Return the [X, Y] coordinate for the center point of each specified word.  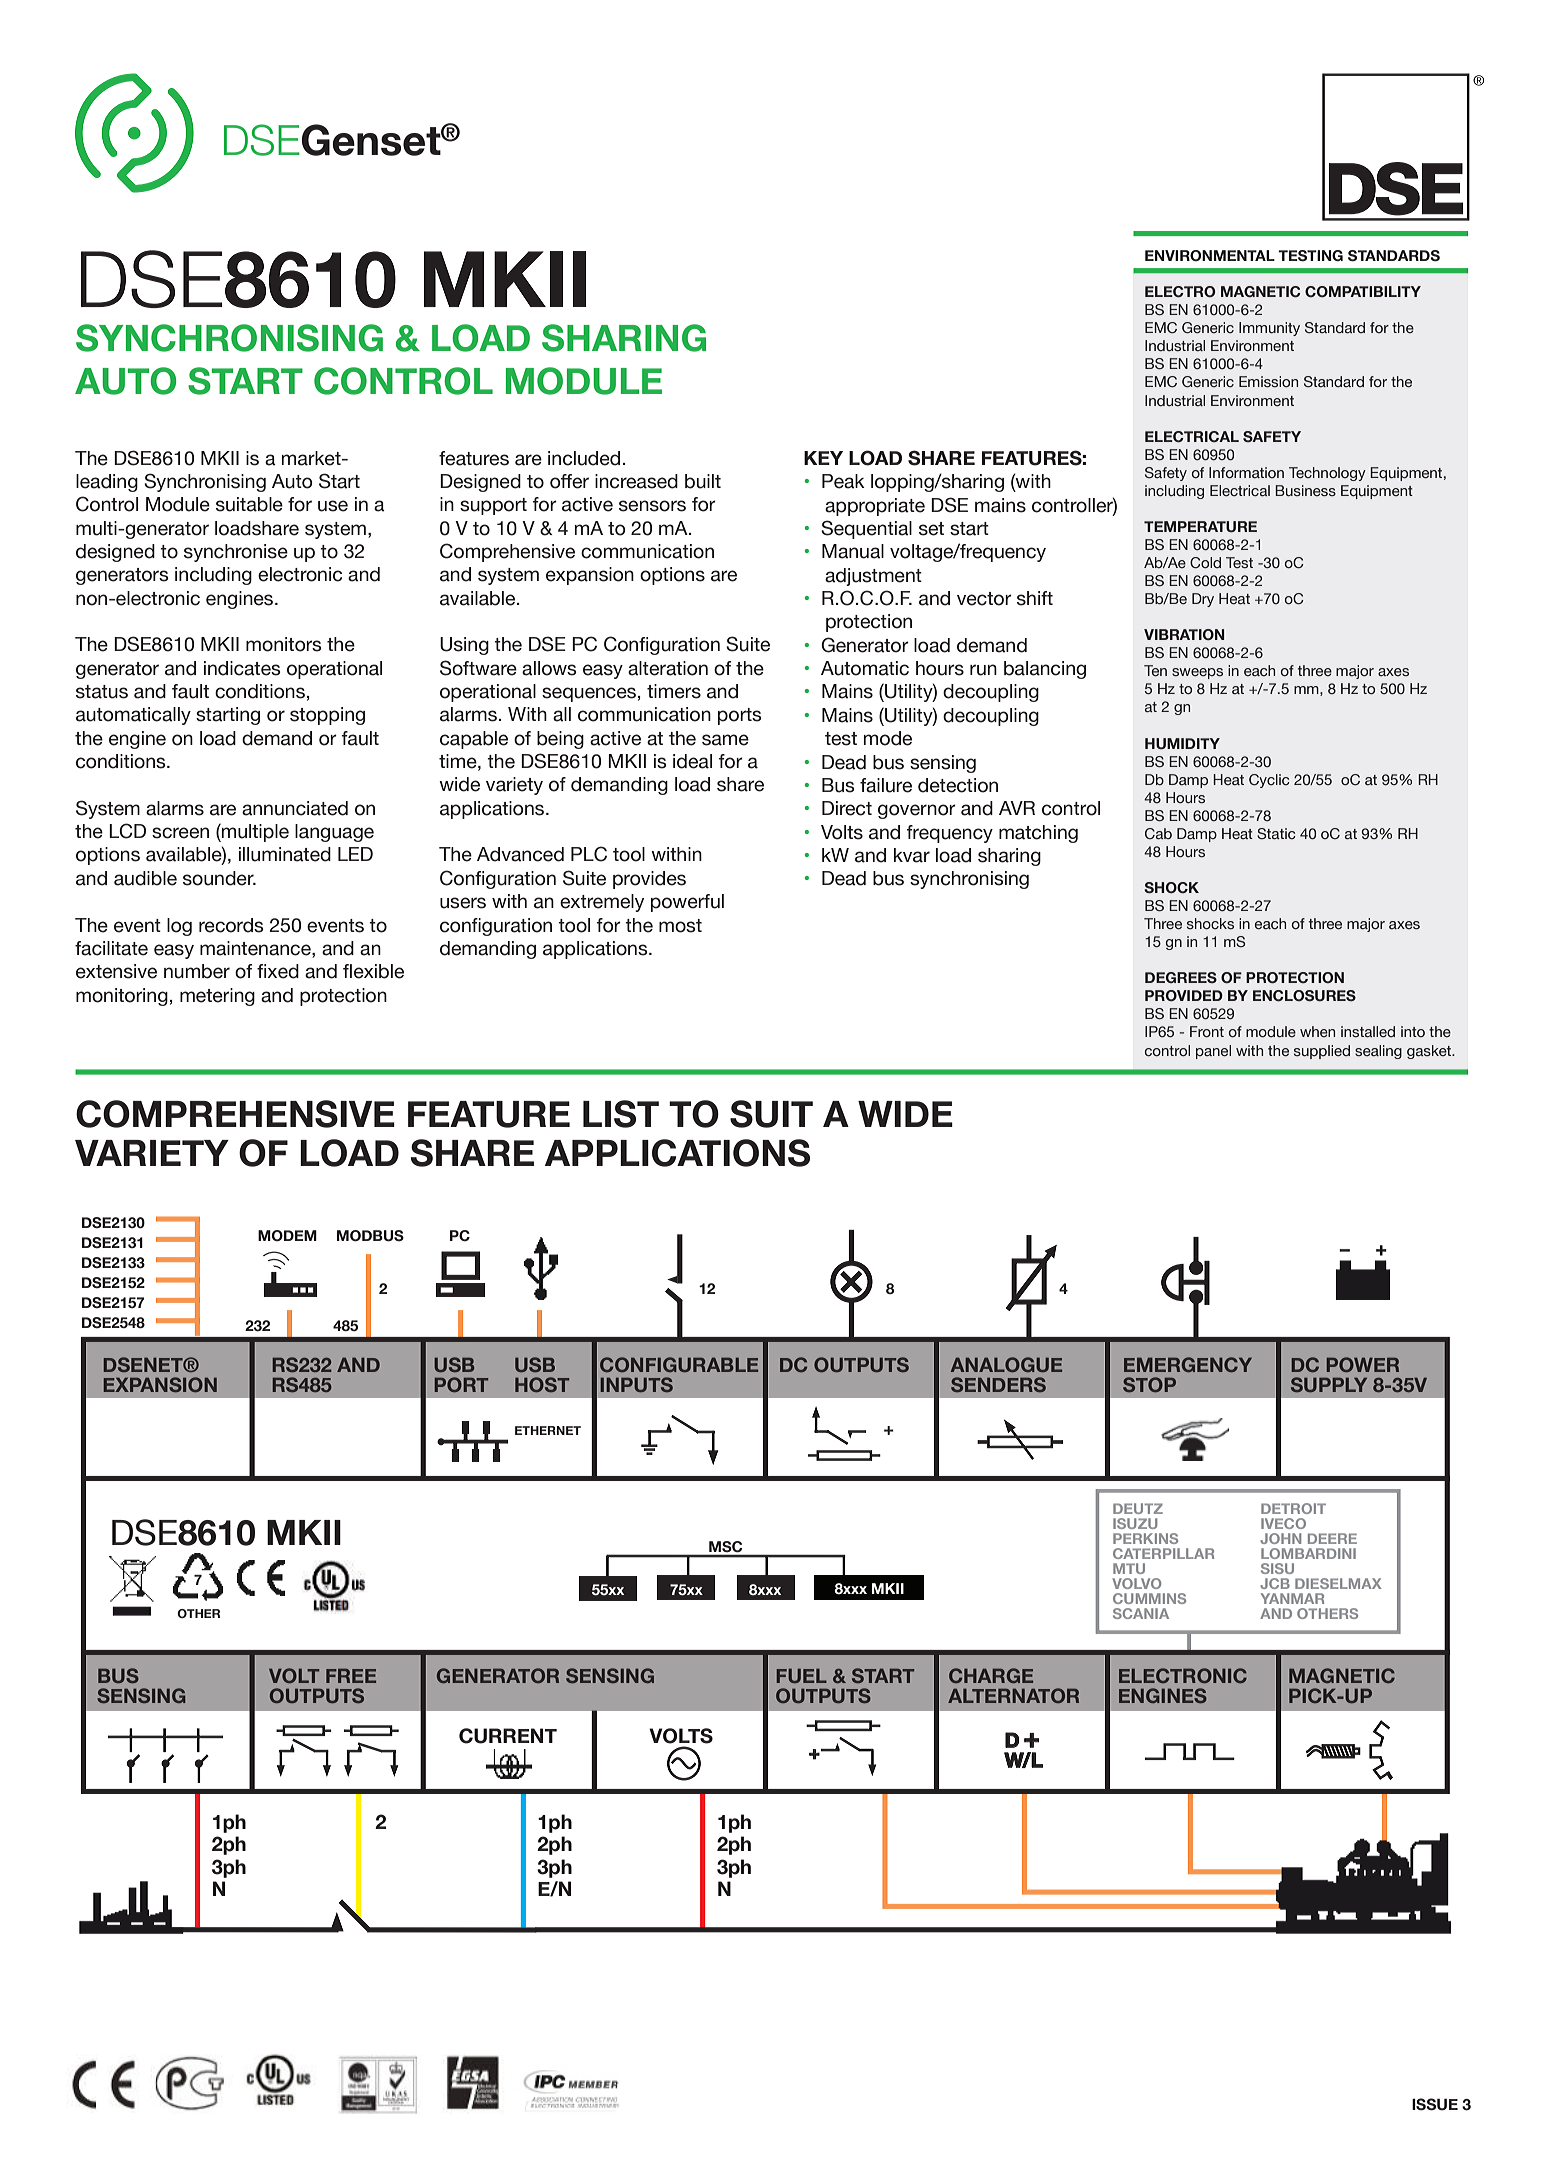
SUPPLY [1329, 1384]
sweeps [1197, 673]
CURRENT [508, 1736]
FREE [351, 1676]
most [680, 926]
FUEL [802, 1676]
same [725, 740]
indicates [242, 668]
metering [217, 997]
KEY [823, 458]
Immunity [1269, 329]
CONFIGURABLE [679, 1364]
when [1317, 1031]
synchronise [236, 553]
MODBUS [370, 1236]
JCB [1275, 1583]
